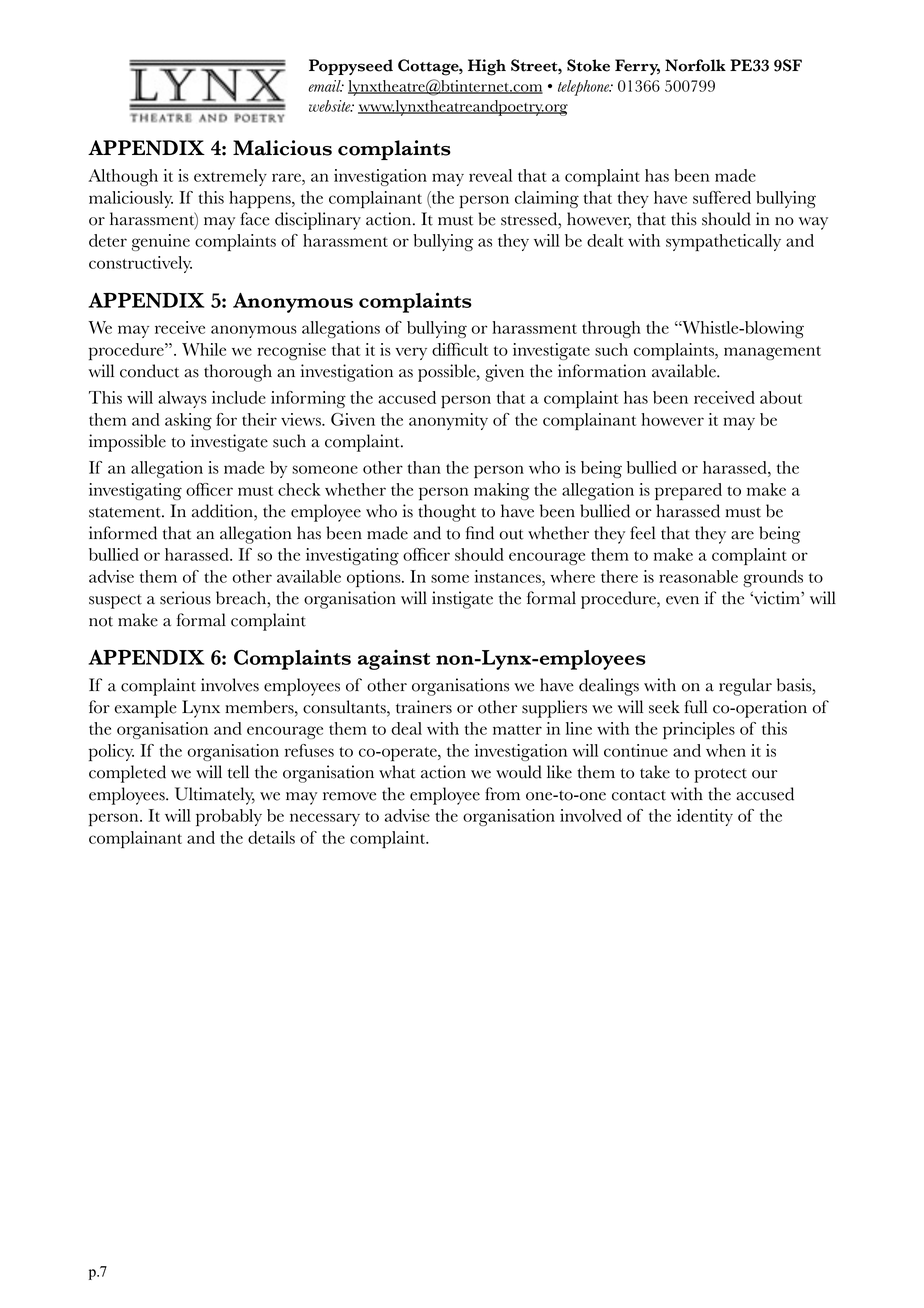  What do you see at coordinates (215, 796) in the screenshot?
I see `Ultimately` at bounding box center [215, 796].
